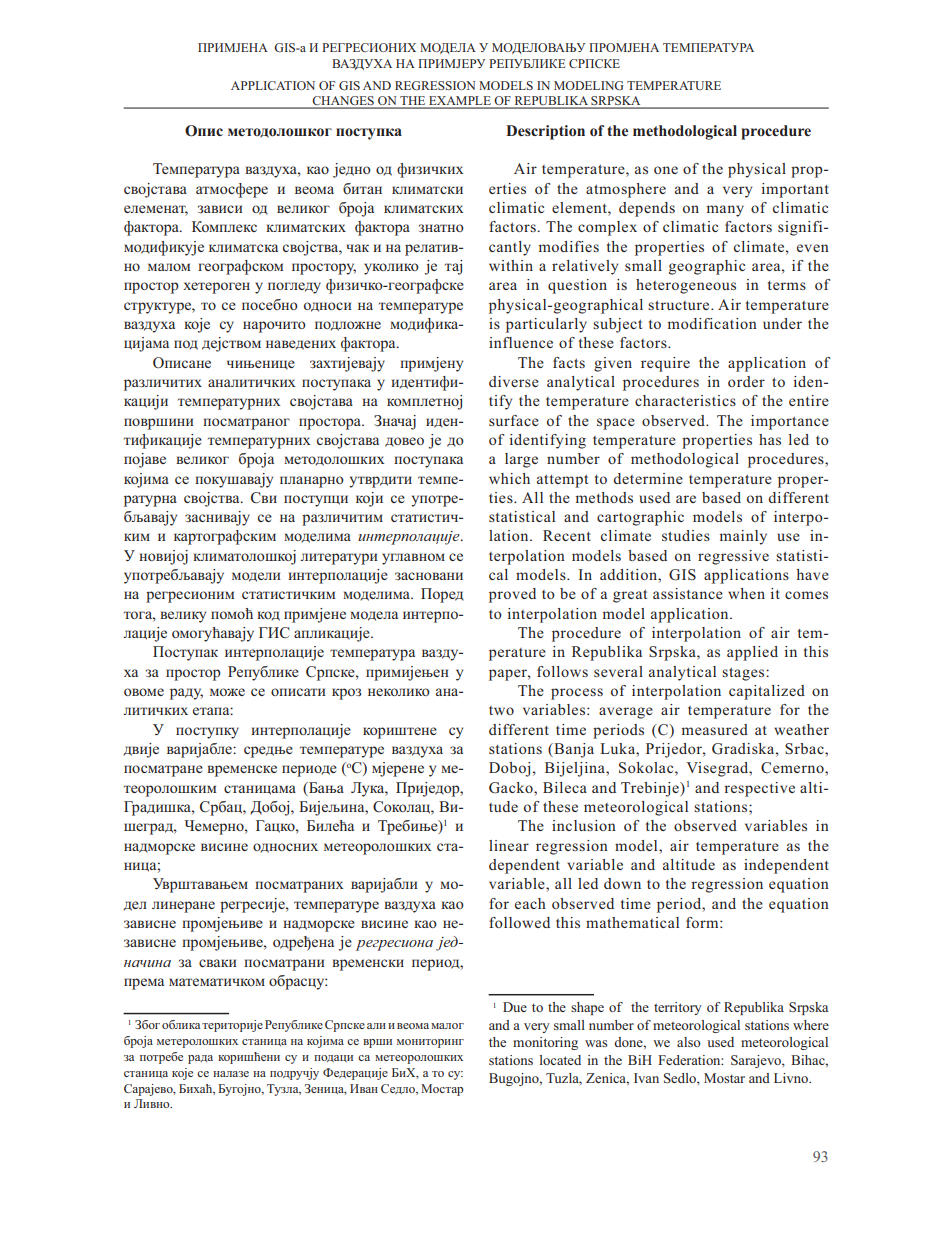 This image has height=1233, width=952. What do you see at coordinates (545, 132) in the image?
I see `Description` at bounding box center [545, 132].
